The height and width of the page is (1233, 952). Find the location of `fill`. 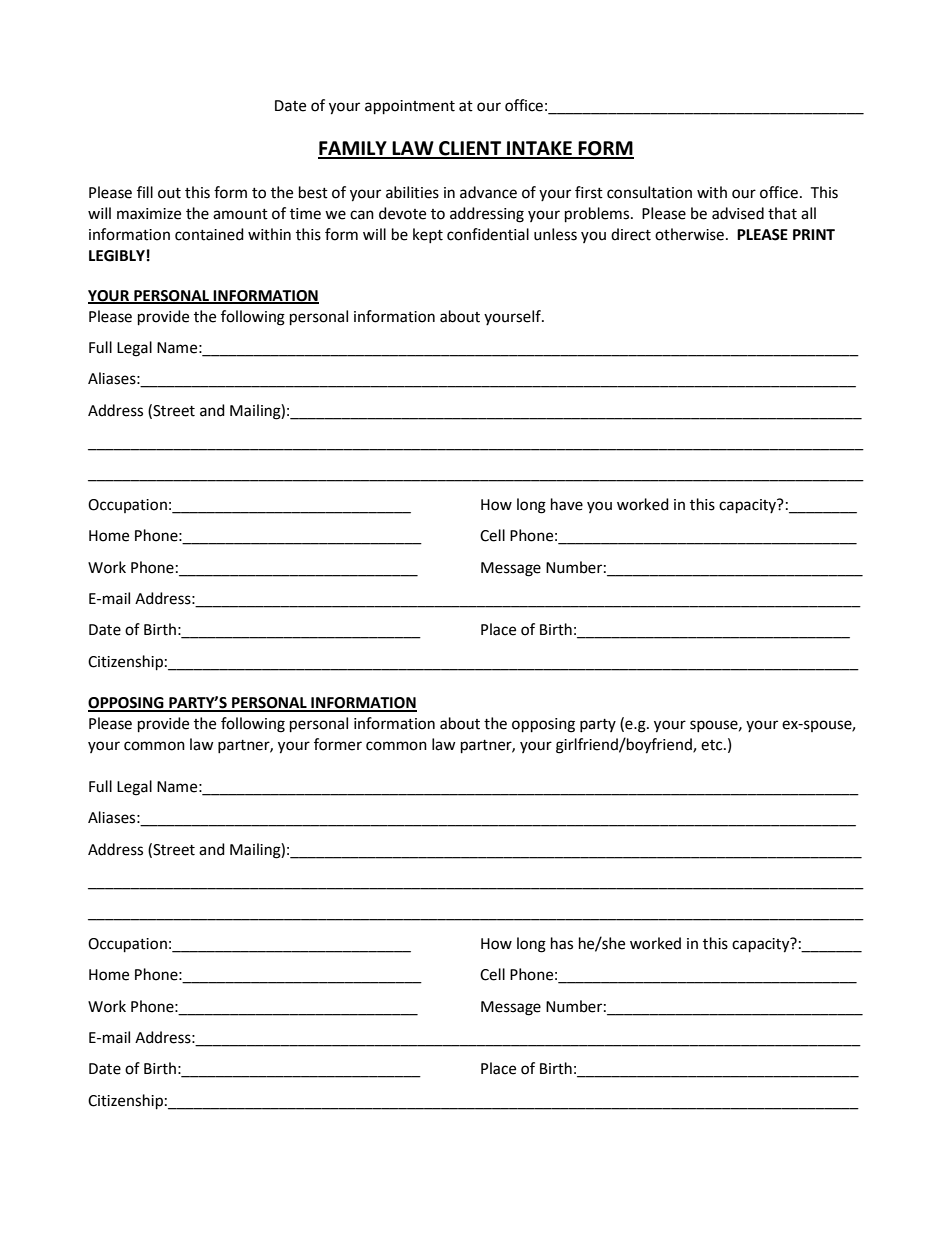

fill is located at coordinates (145, 192).
